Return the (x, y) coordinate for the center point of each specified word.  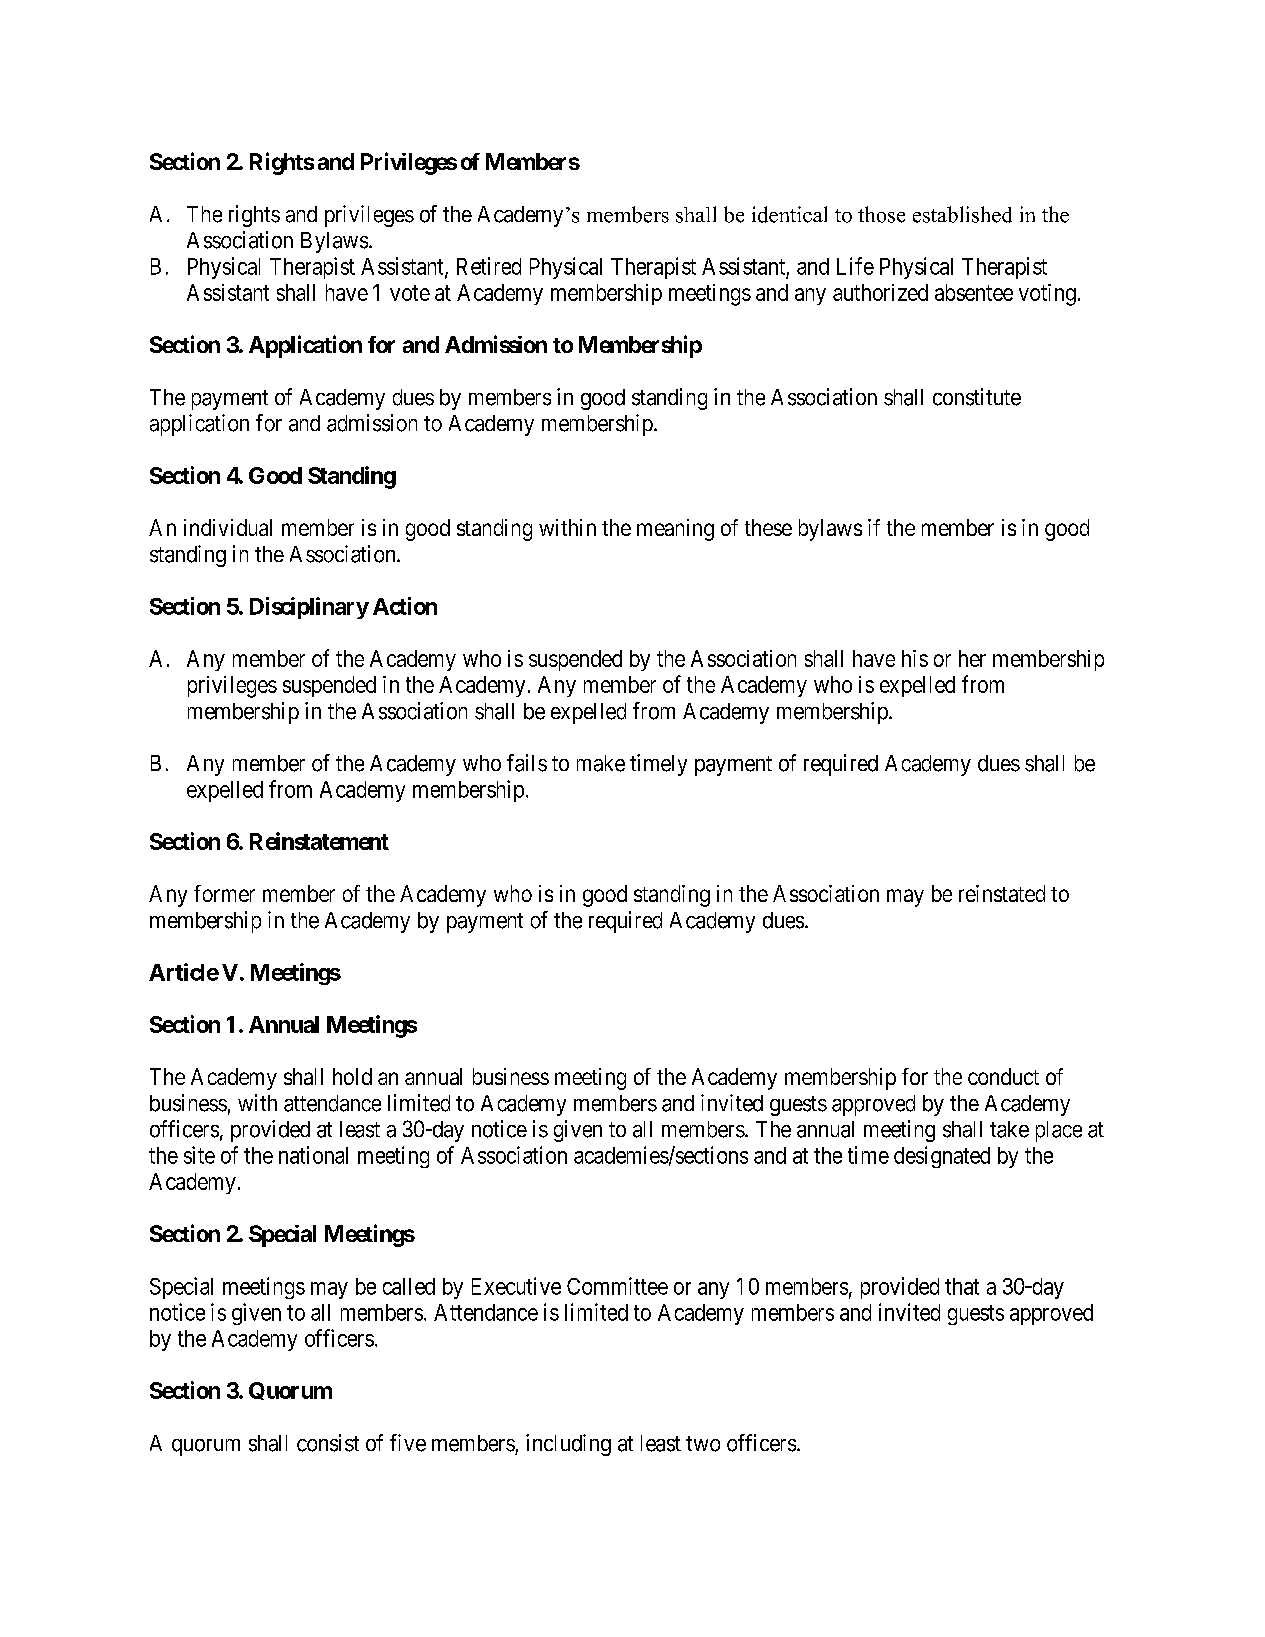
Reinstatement (319, 841)
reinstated (1002, 893)
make (601, 763)
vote (410, 293)
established (962, 214)
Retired (489, 266)
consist (328, 1443)
